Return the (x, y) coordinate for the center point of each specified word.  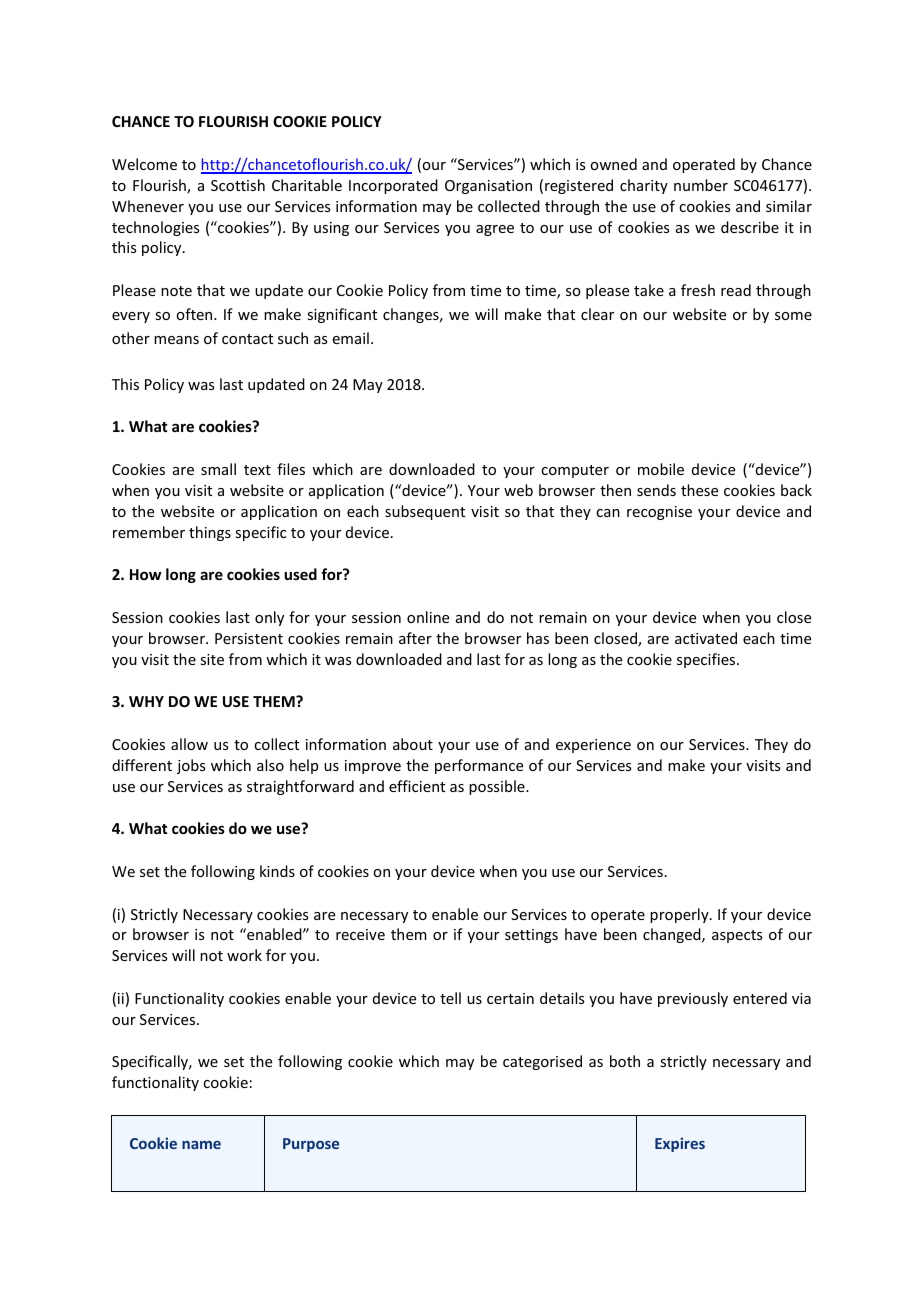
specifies (707, 660)
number (701, 185)
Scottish (238, 185)
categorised (542, 1062)
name (201, 1145)
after (415, 638)
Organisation (488, 187)
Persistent (249, 638)
